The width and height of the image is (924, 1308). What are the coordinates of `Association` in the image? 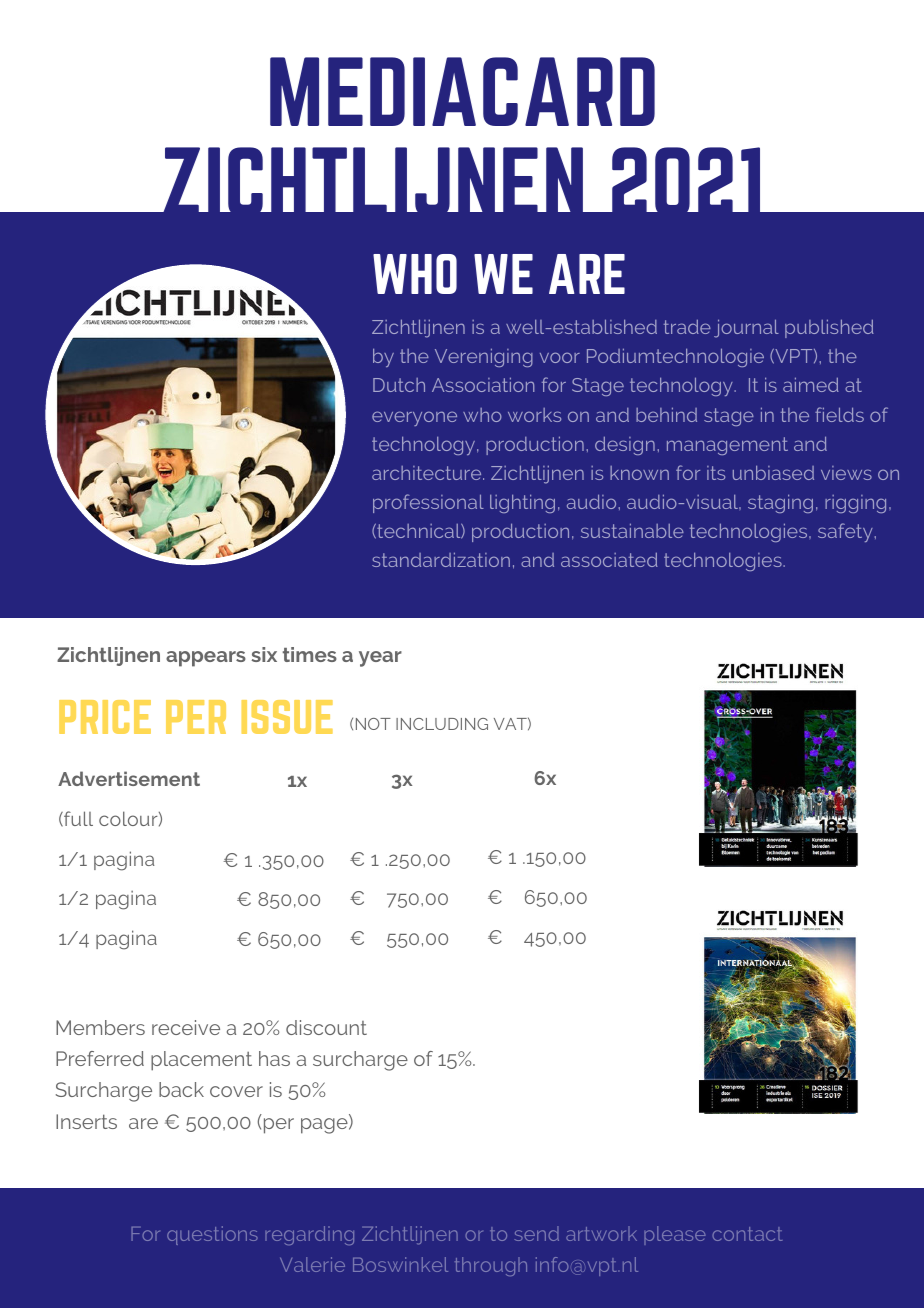 It's located at (483, 384).
